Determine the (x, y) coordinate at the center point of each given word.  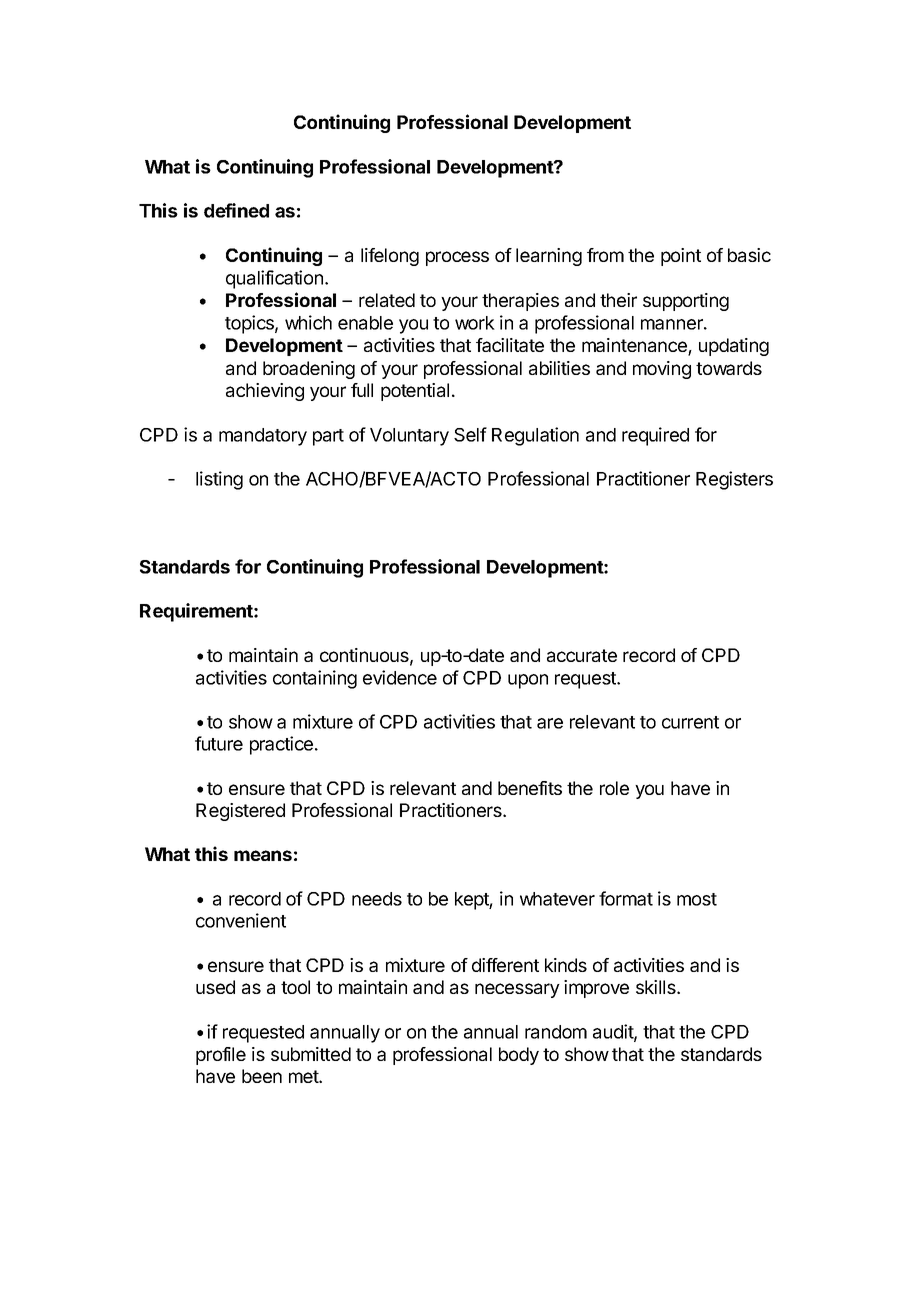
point (681, 257)
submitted (311, 1054)
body (519, 1056)
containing (315, 679)
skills (657, 987)
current (690, 722)
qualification (274, 279)
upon (528, 681)
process (457, 258)
